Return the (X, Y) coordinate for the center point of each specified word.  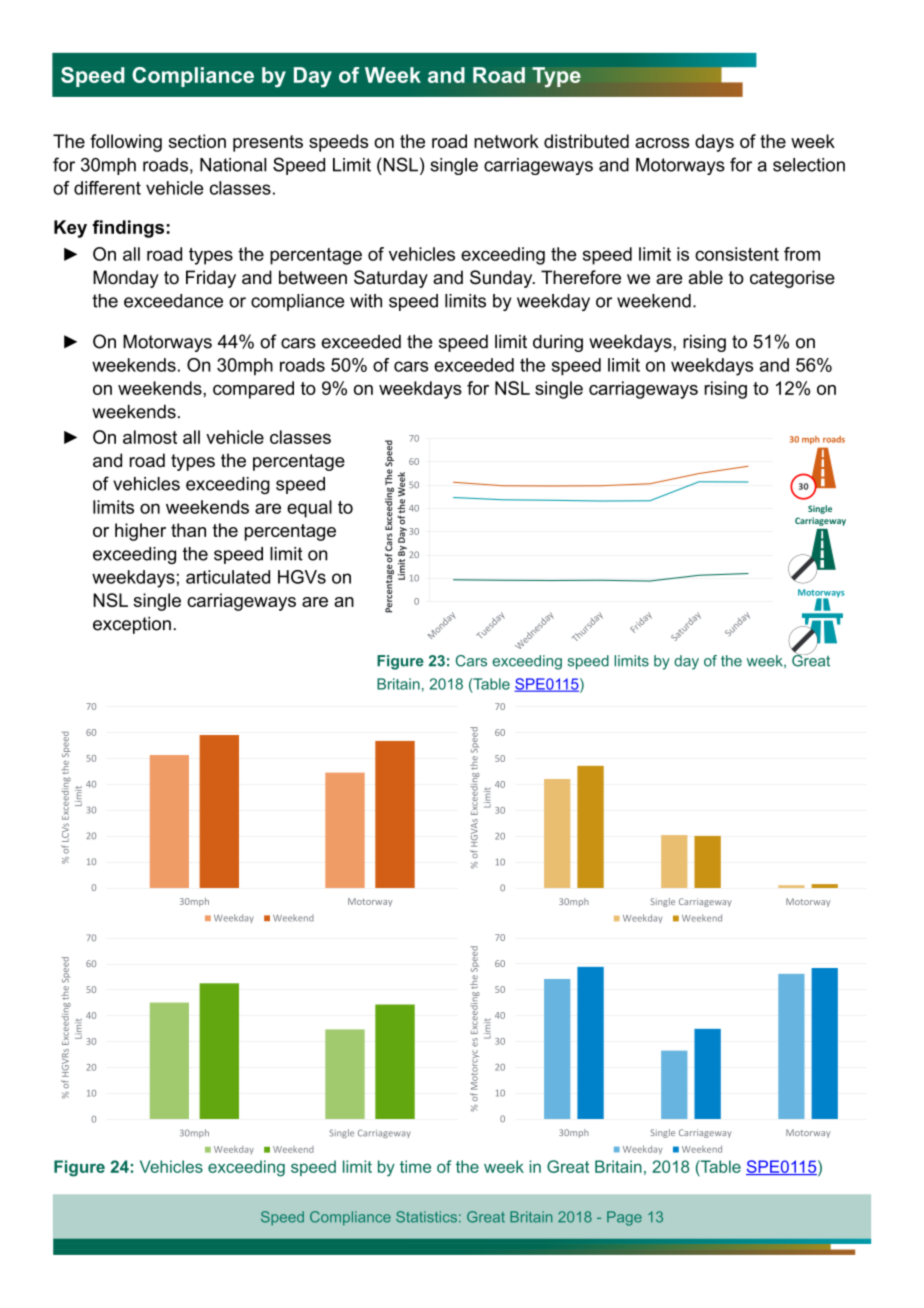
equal (309, 509)
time (415, 1166)
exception (132, 625)
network (506, 141)
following (126, 143)
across (662, 143)
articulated (228, 577)
